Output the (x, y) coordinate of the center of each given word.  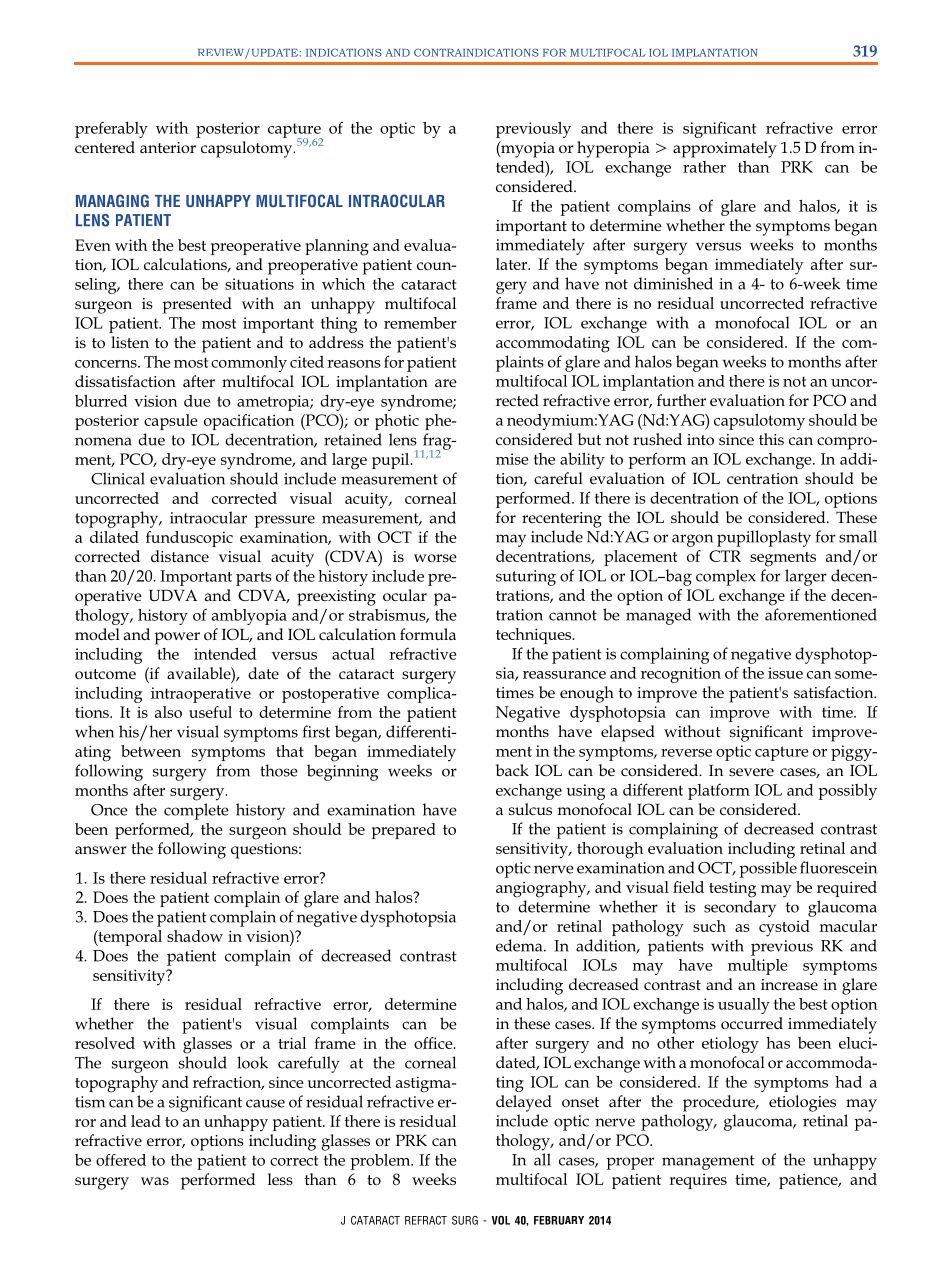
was (155, 1181)
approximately (725, 149)
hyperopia (613, 149)
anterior (168, 147)
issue (785, 673)
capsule (171, 422)
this (771, 439)
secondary (740, 908)
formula (428, 634)
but (589, 439)
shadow (195, 936)
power (177, 638)
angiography (542, 889)
